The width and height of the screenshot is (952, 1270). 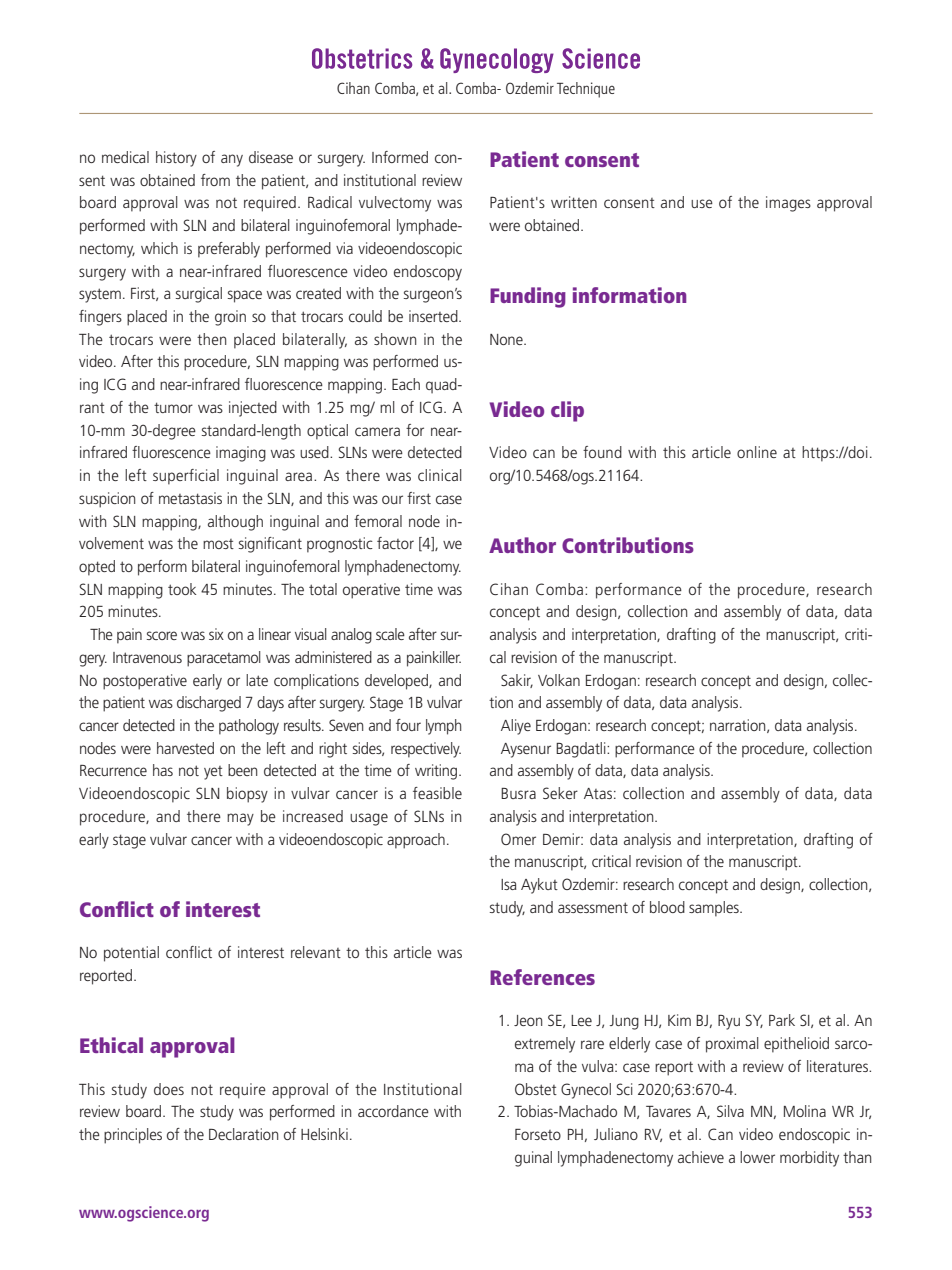 I want to click on superficial, so click(x=186, y=477).
